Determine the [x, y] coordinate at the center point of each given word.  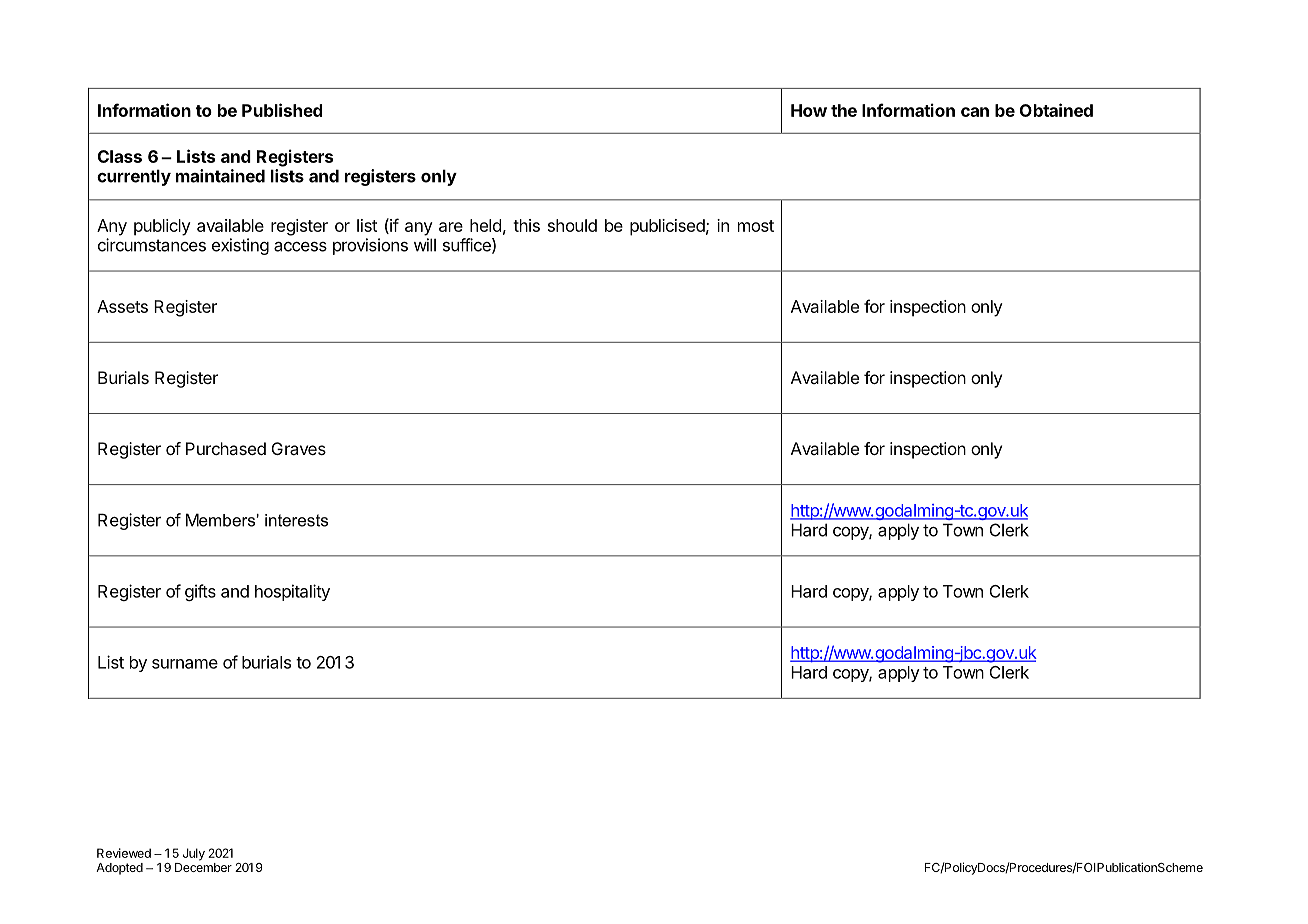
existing [240, 246]
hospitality [292, 592]
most [756, 226]
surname [185, 664]
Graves [299, 448]
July [194, 854]
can [975, 112]
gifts [200, 592]
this [526, 225]
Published [282, 110]
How [809, 110]
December [203, 867]
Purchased [226, 448]
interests [296, 520]
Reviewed [124, 853]
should [572, 225]
